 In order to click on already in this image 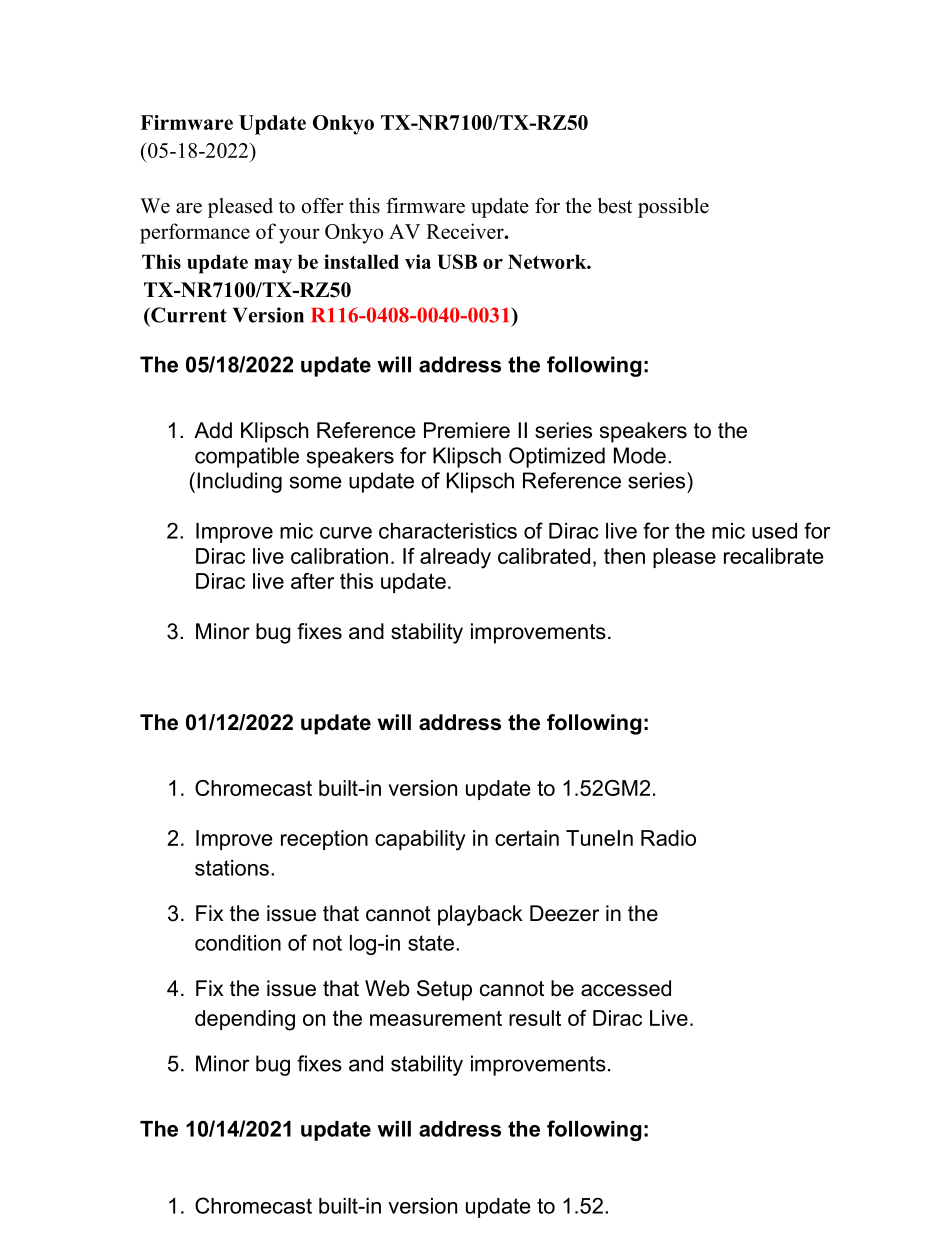, I will do `click(455, 558)`.
